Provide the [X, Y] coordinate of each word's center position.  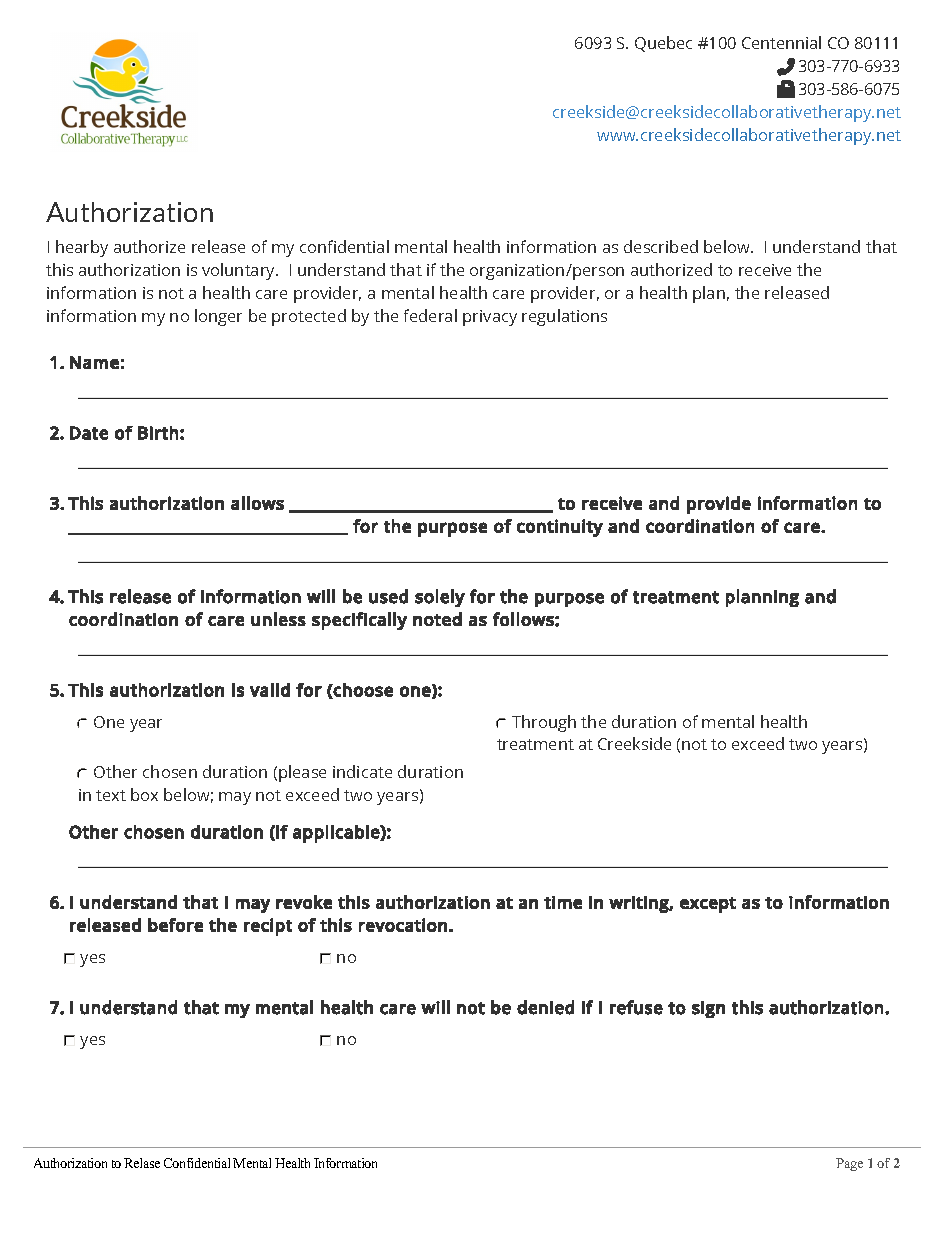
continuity [560, 528]
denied [545, 1007]
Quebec [663, 44]
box [144, 794]
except [708, 905]
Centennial [781, 42]
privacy [490, 318]
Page [849, 1164]
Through [544, 723]
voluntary [240, 271]
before [175, 925]
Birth [158, 433]
